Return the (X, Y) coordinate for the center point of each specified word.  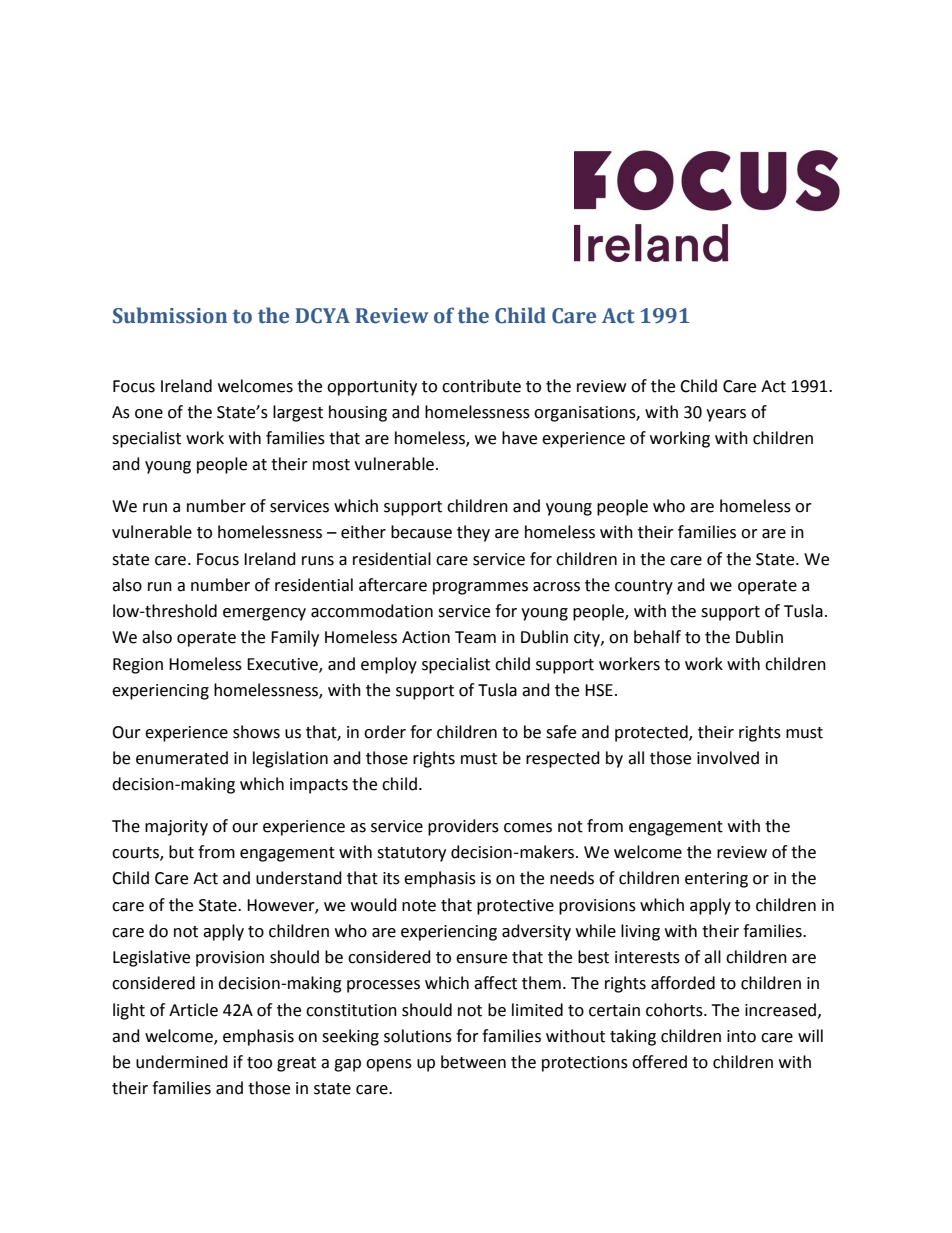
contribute (481, 386)
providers (463, 827)
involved (728, 758)
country (644, 587)
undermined (182, 1062)
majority (176, 828)
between (473, 1062)
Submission (170, 315)
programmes (480, 588)
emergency (264, 614)
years (726, 415)
